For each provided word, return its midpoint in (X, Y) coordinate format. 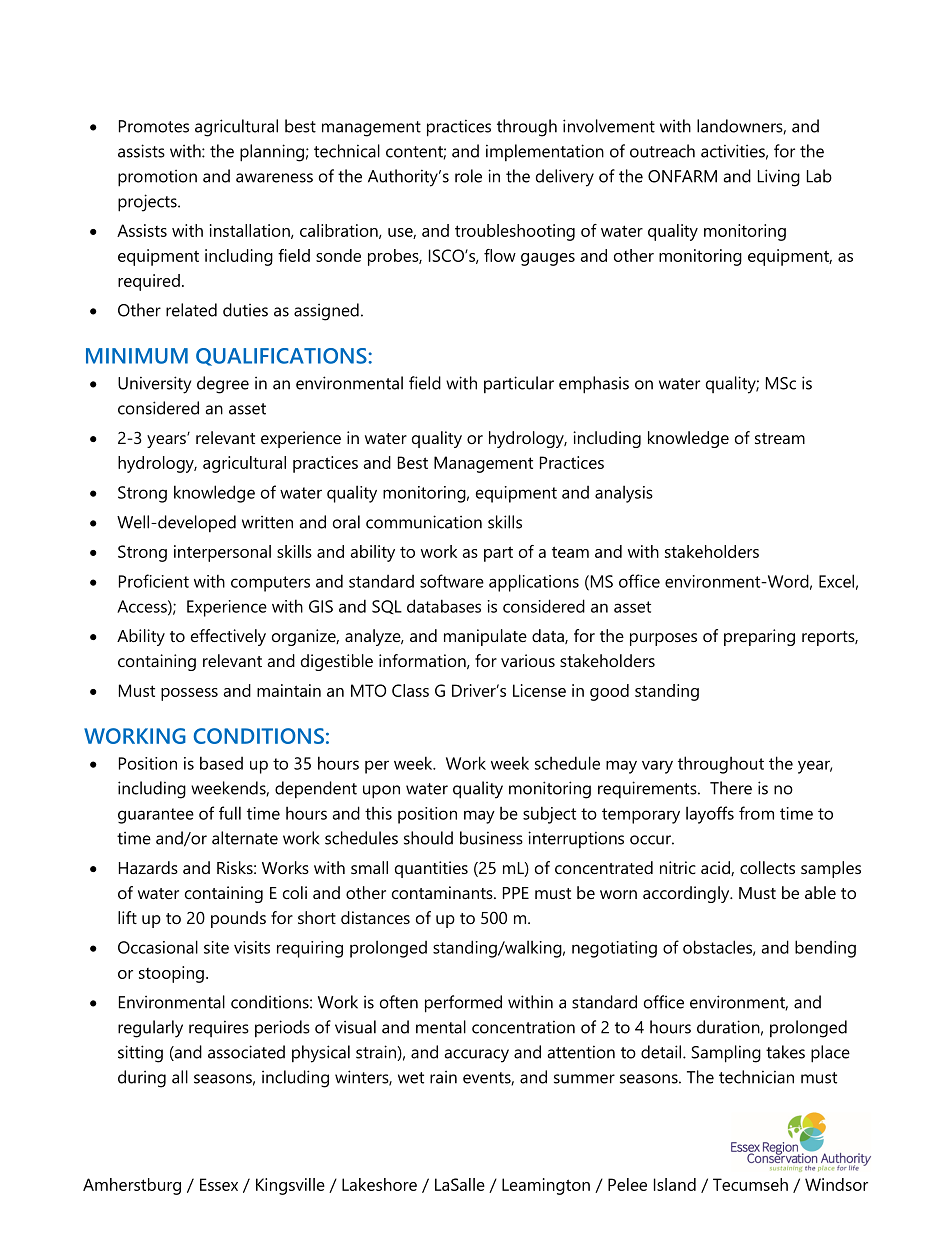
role (468, 176)
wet (411, 1078)
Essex (219, 1184)
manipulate (485, 637)
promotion (157, 178)
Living (779, 178)
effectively (228, 637)
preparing (759, 637)
